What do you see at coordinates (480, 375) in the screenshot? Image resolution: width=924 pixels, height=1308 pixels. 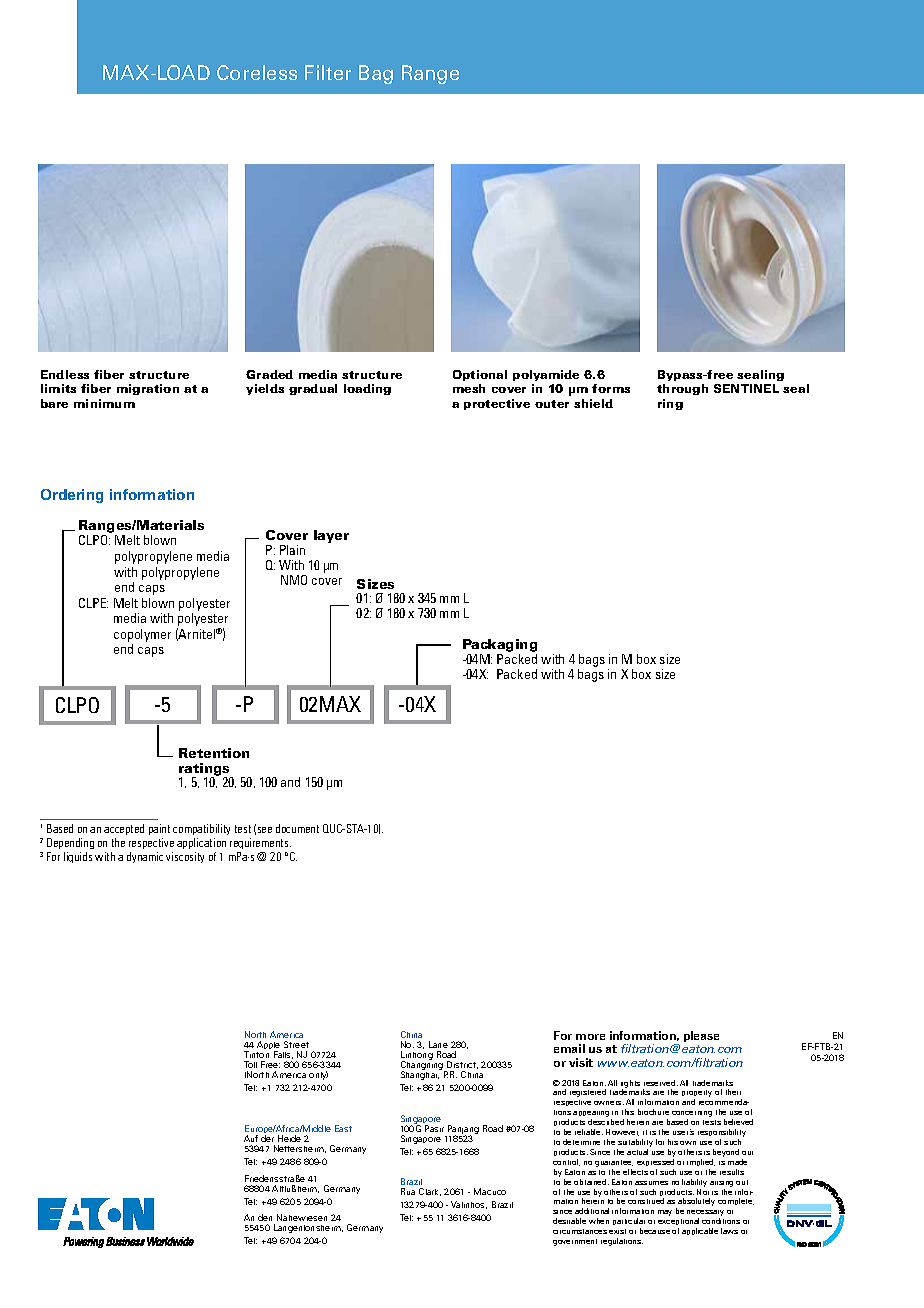 I see `Optional` at bounding box center [480, 375].
